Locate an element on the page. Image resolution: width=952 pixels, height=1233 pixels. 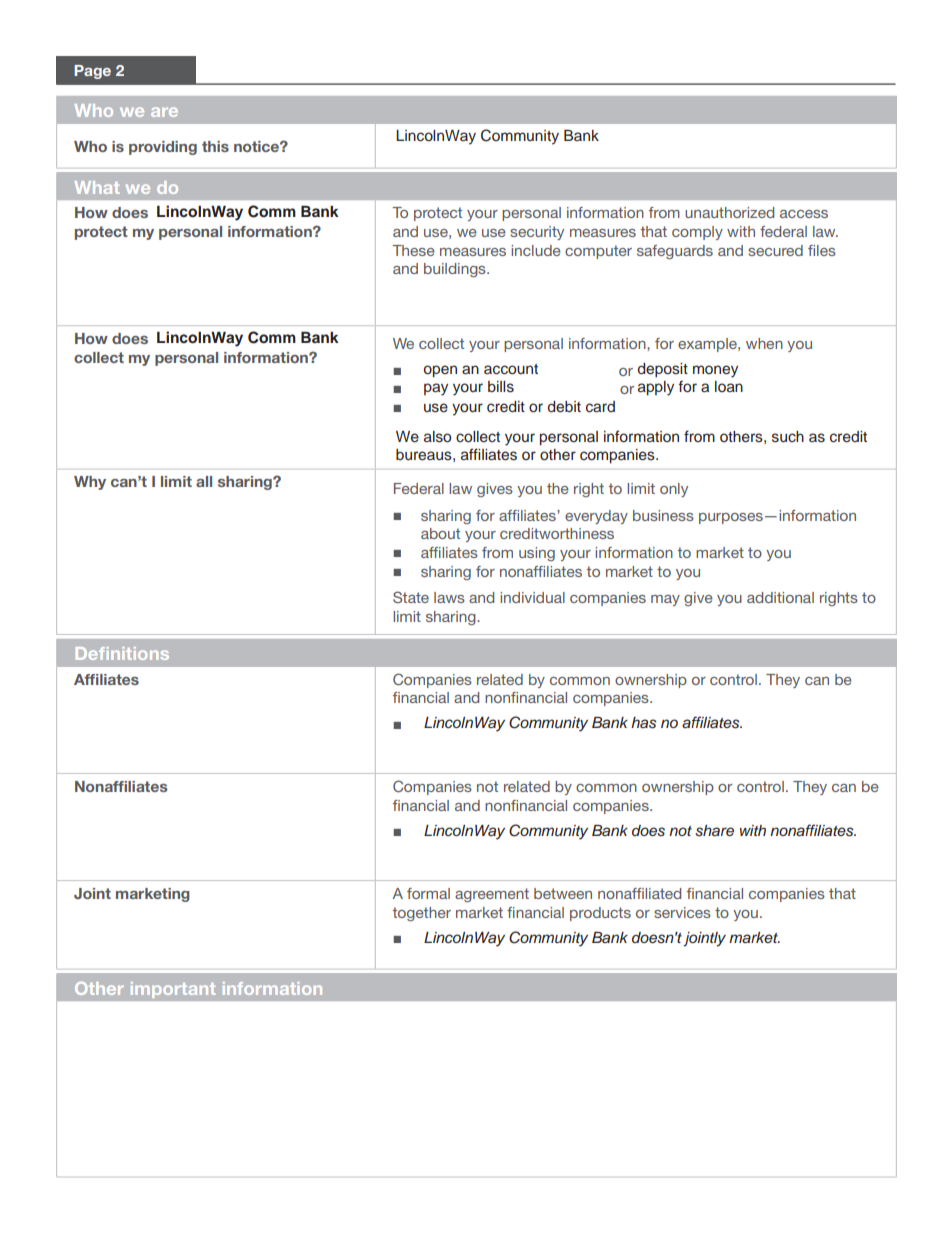
all is located at coordinates (204, 481).
